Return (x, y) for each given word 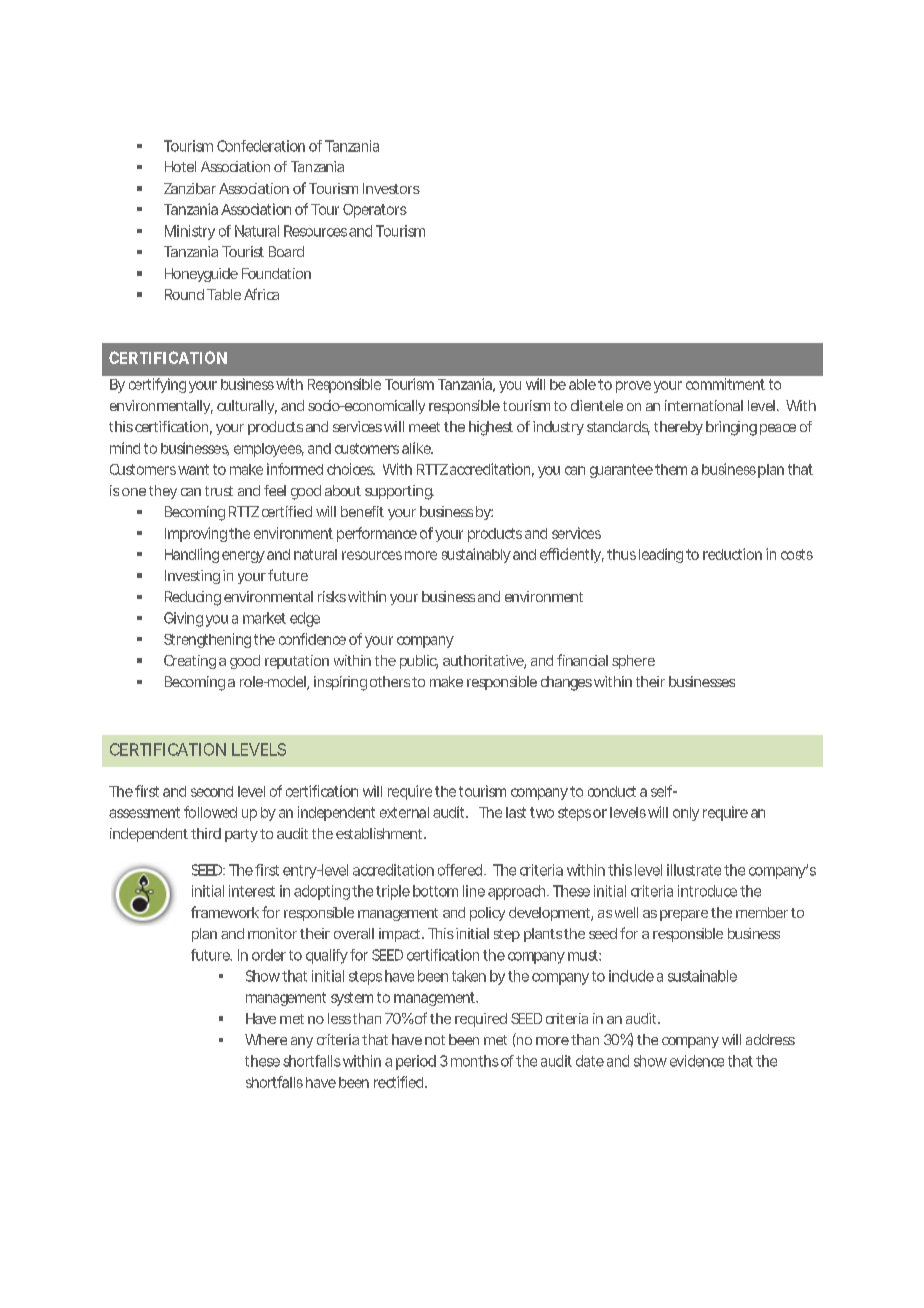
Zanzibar (190, 188)
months (475, 1061)
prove (633, 387)
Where (266, 1039)
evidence (697, 1061)
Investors (391, 188)
